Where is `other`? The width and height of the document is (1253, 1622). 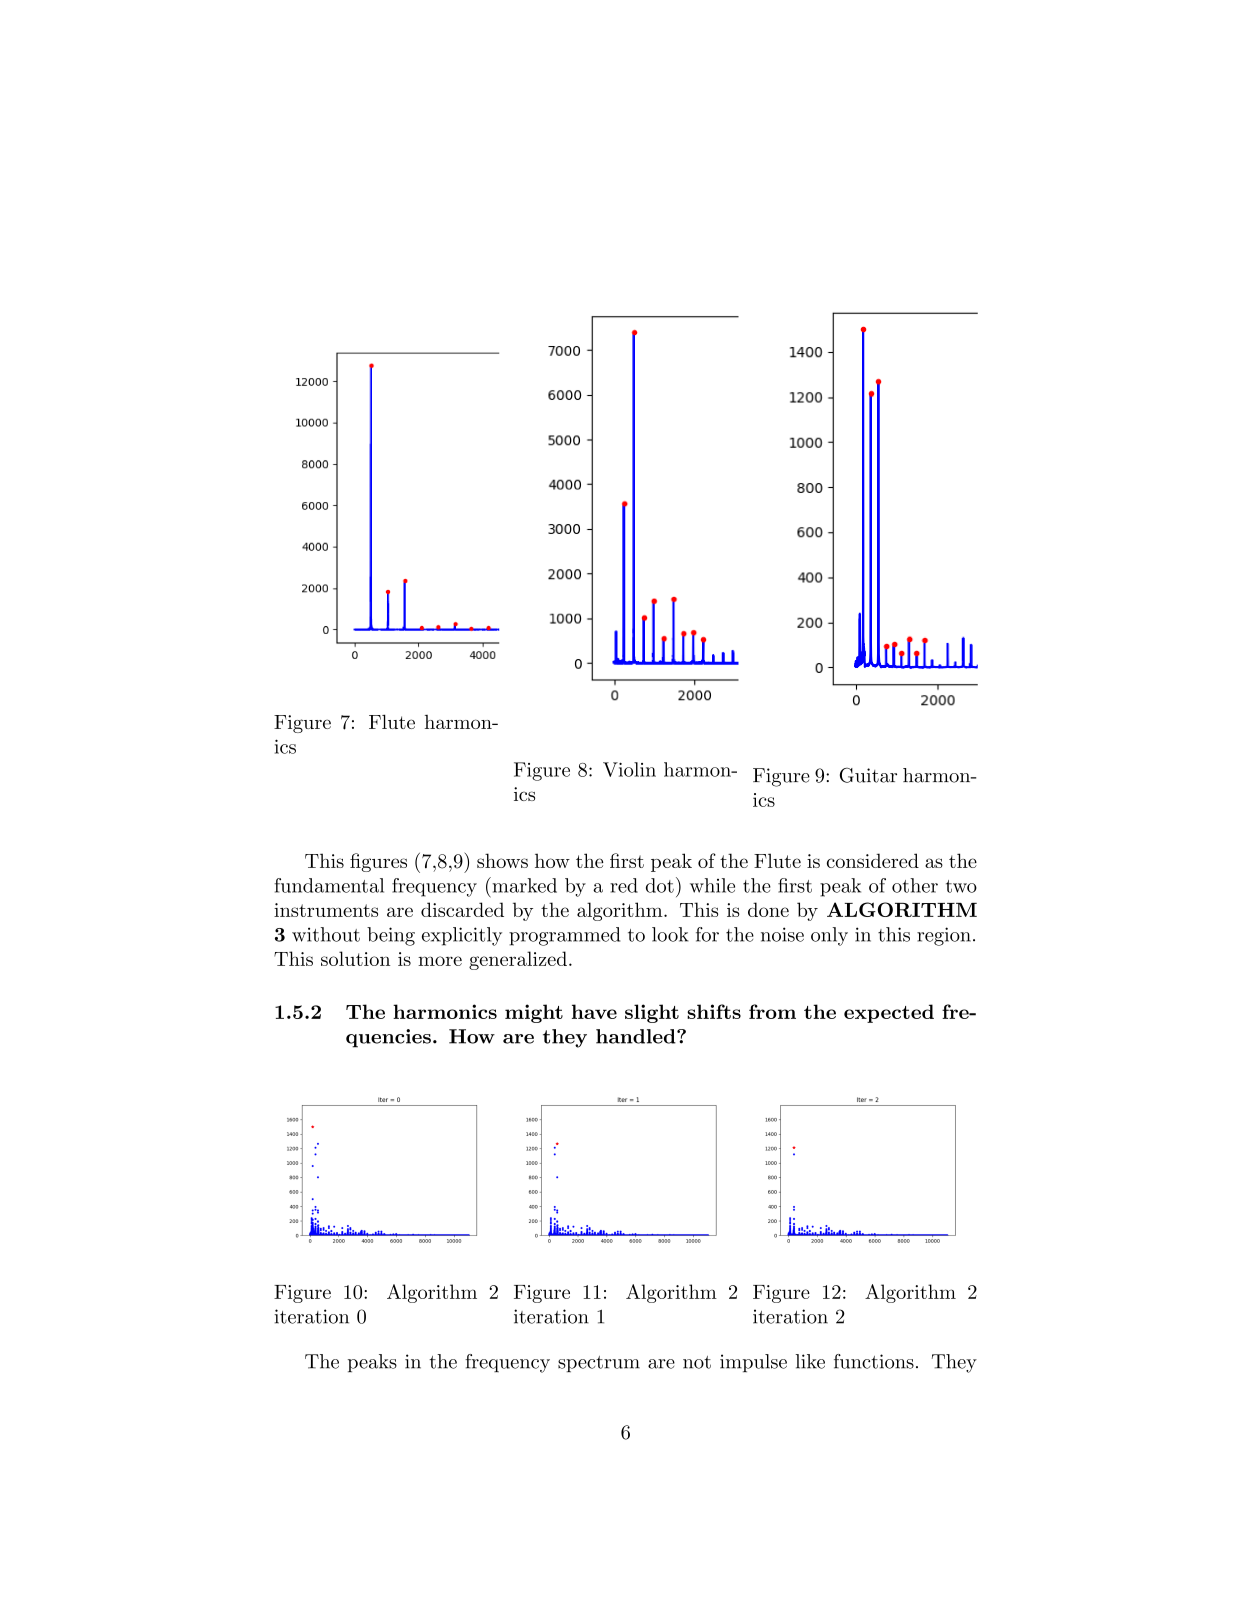
other is located at coordinates (915, 885).
